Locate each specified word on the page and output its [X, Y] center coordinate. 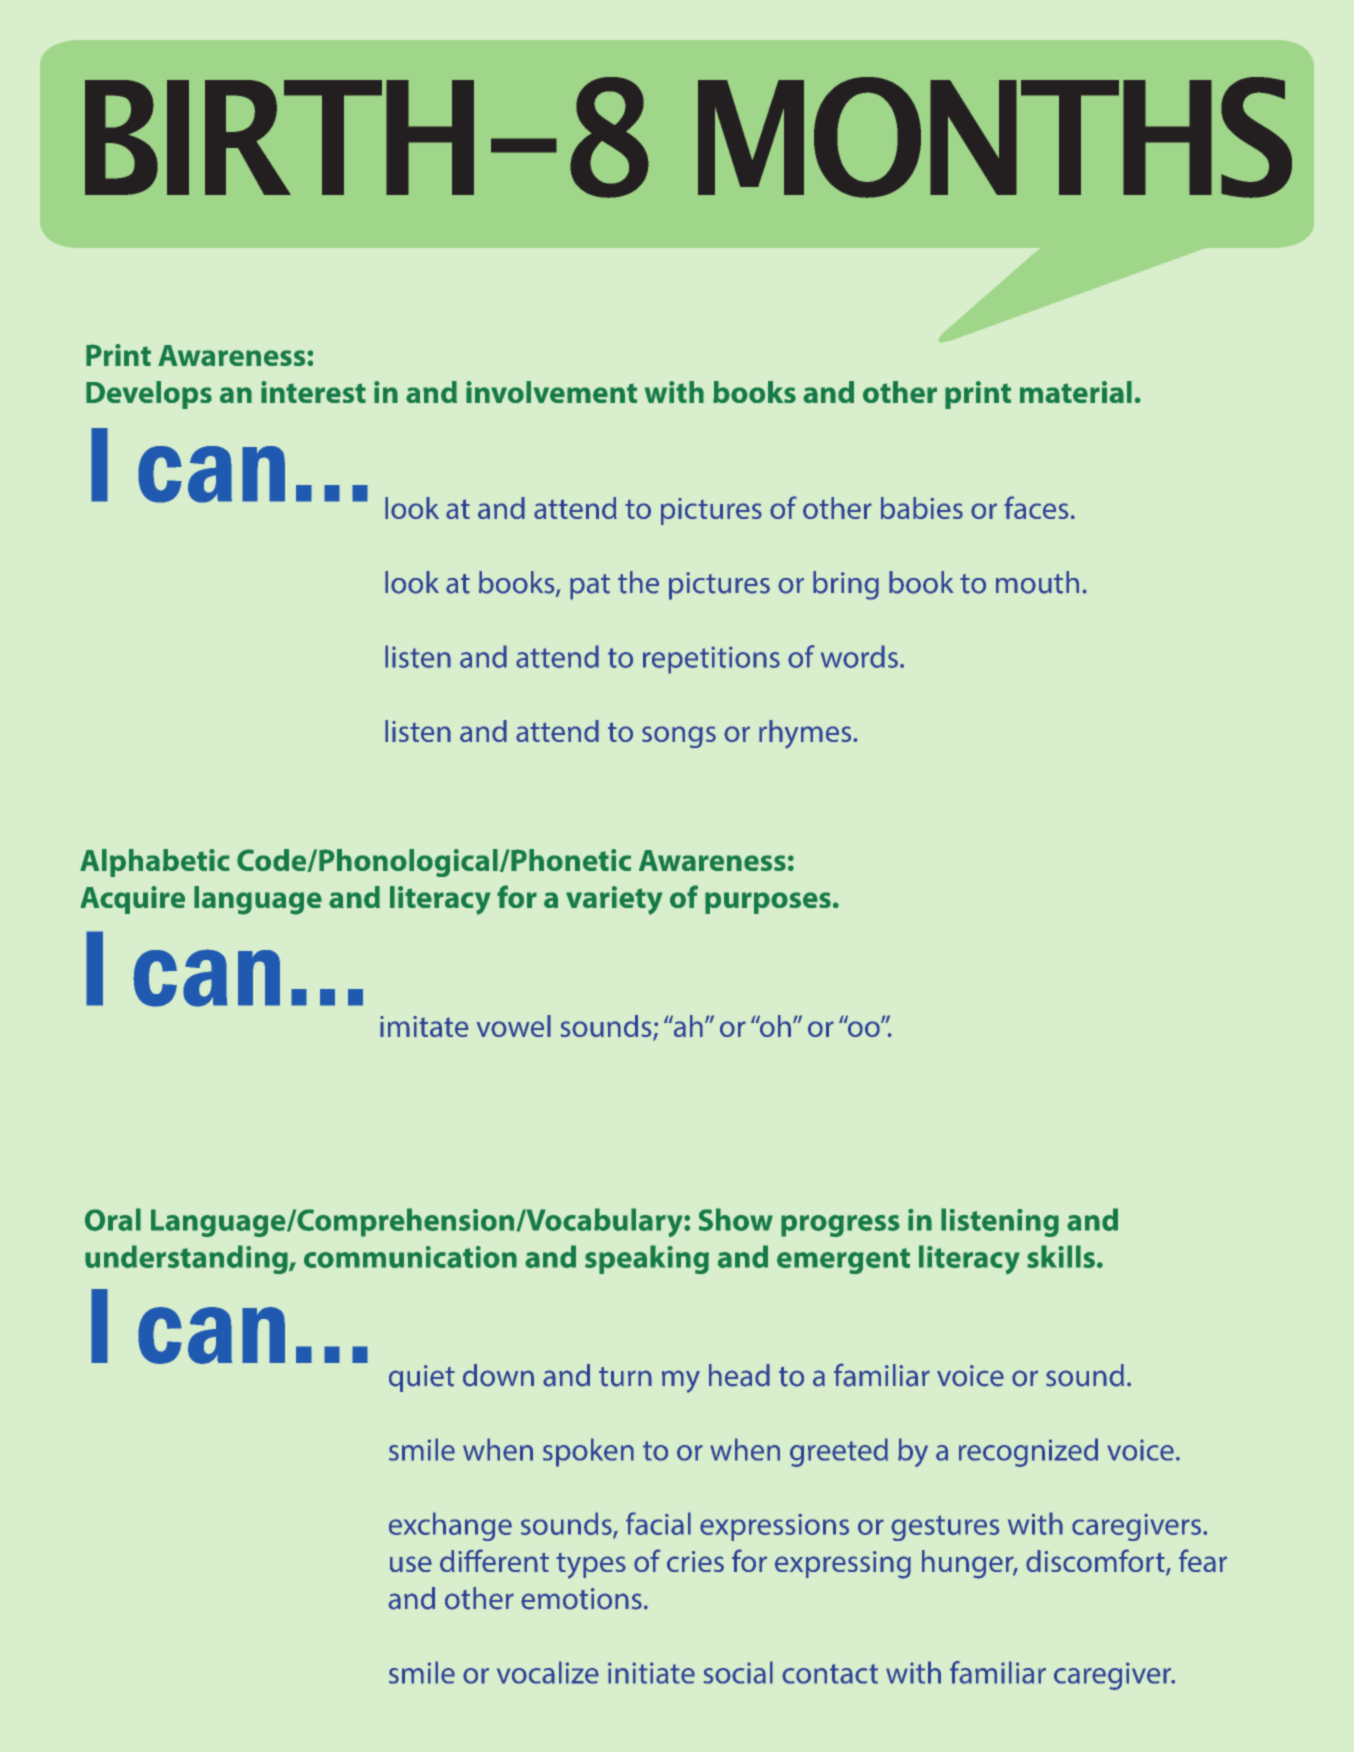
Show [736, 1219]
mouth [1037, 582]
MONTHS [995, 137]
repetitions [711, 660]
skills [1061, 1256]
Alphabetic [155, 863]
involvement [551, 392]
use [411, 1564]
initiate [651, 1673]
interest [313, 392]
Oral [113, 1219]
